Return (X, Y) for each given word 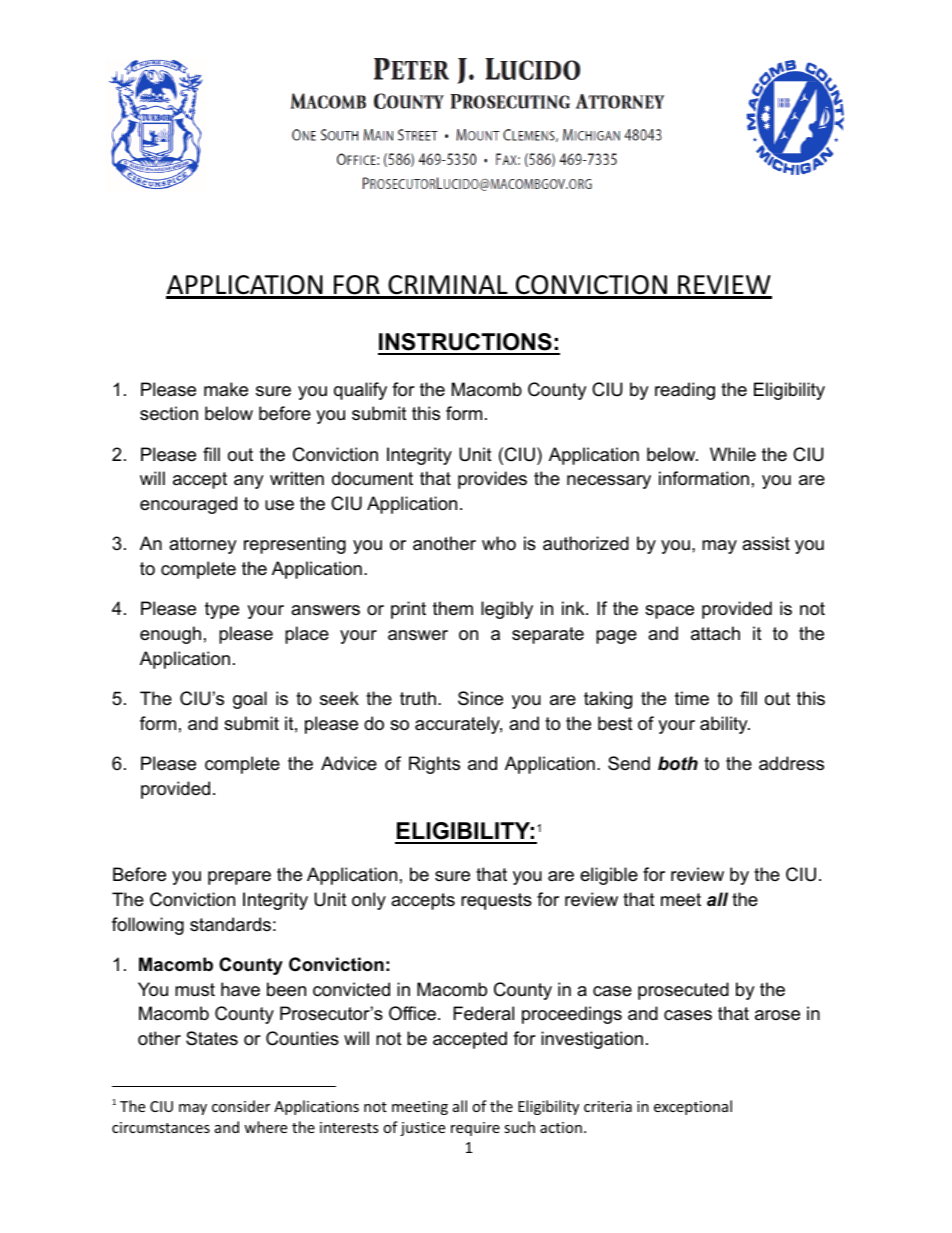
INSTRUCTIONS (466, 343)
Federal (483, 1013)
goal (250, 700)
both (678, 763)
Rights (434, 765)
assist (766, 543)
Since (480, 698)
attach (715, 633)
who (499, 543)
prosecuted (683, 991)
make (226, 389)
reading (685, 391)
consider (241, 1106)
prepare (239, 878)
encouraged (188, 505)
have (240, 989)
